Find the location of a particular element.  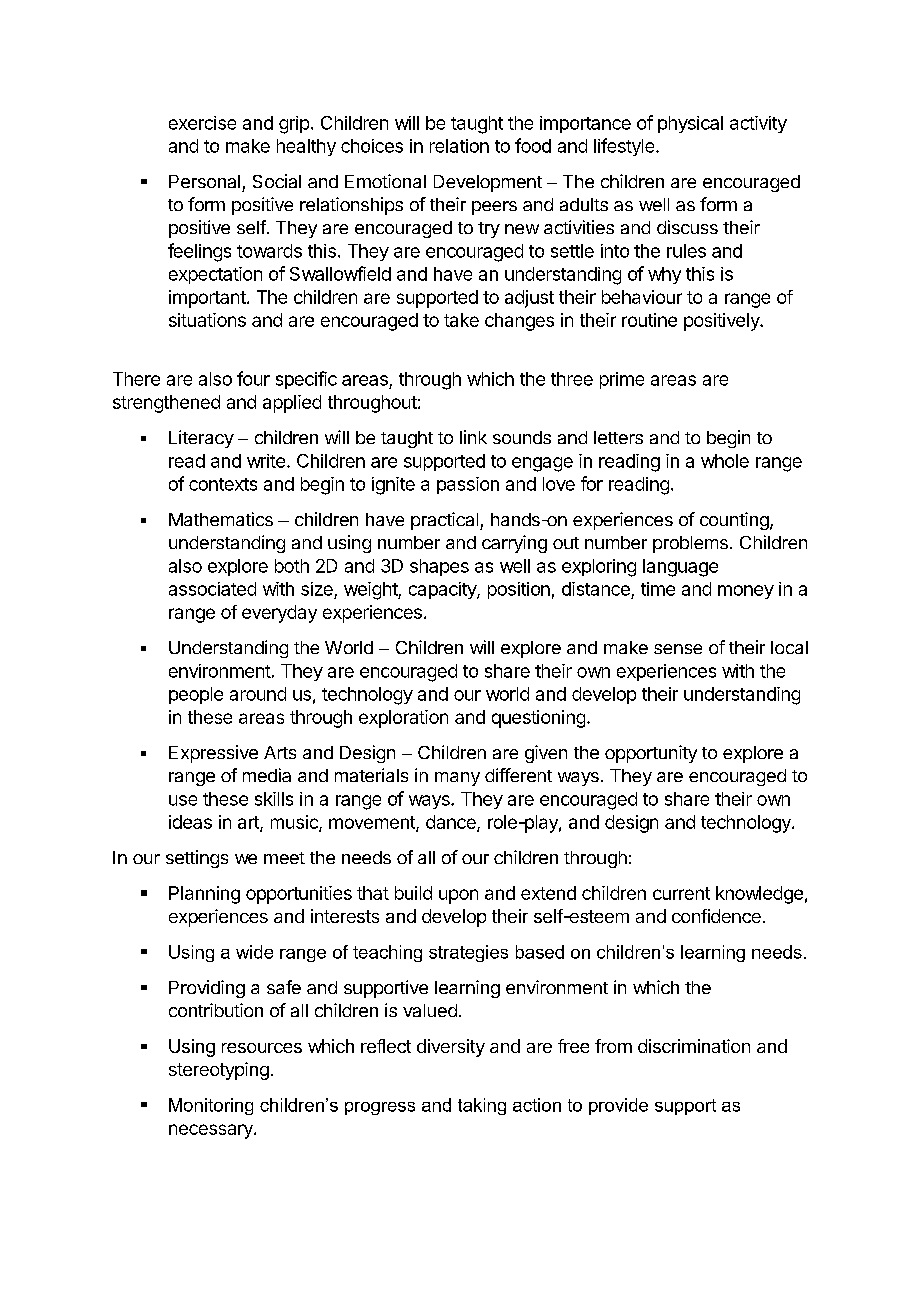

Monitoring is located at coordinates (211, 1106).
